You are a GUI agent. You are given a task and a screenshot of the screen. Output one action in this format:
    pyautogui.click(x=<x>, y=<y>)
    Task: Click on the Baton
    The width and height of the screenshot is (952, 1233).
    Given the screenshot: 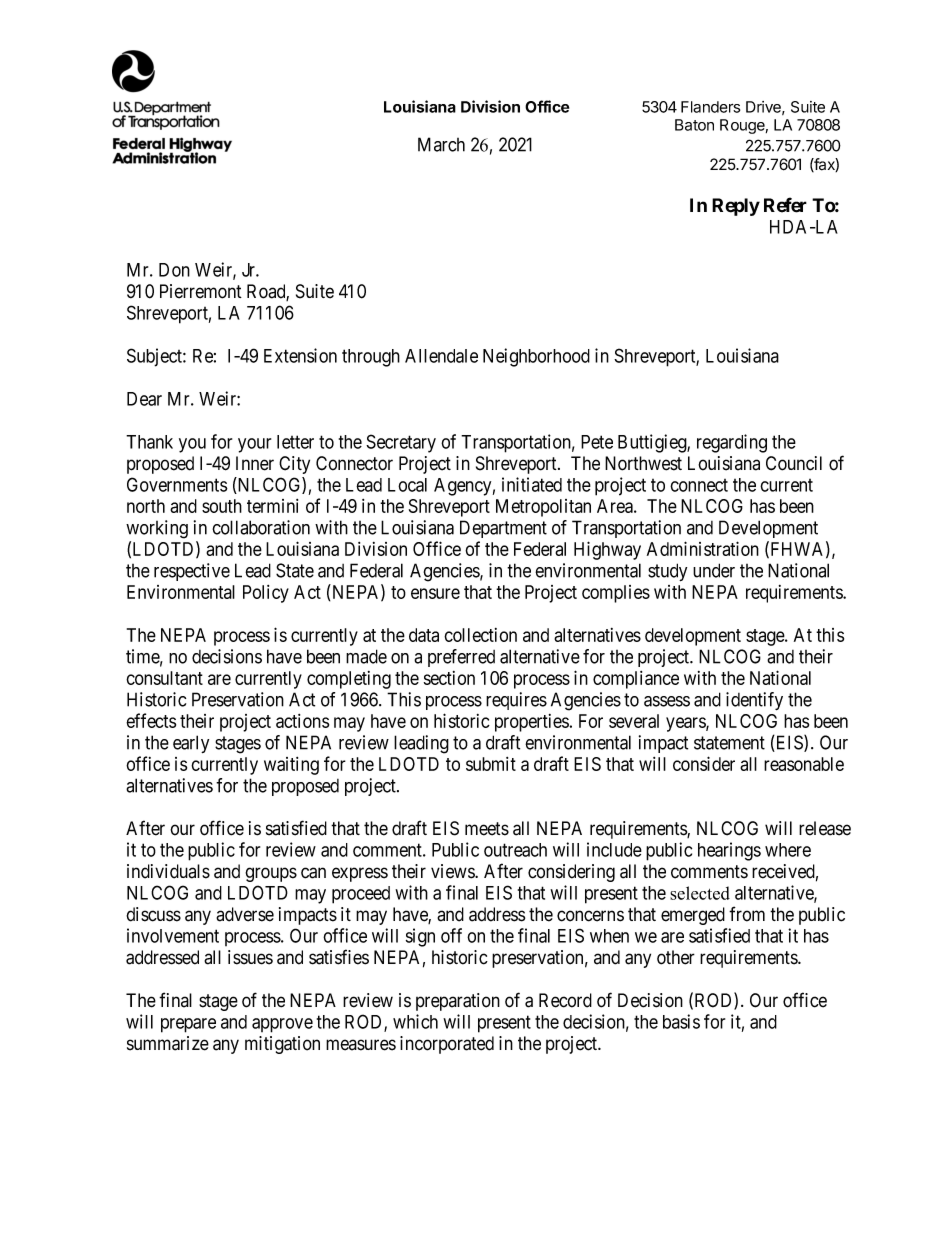 What is the action you would take?
    pyautogui.click(x=694, y=125)
